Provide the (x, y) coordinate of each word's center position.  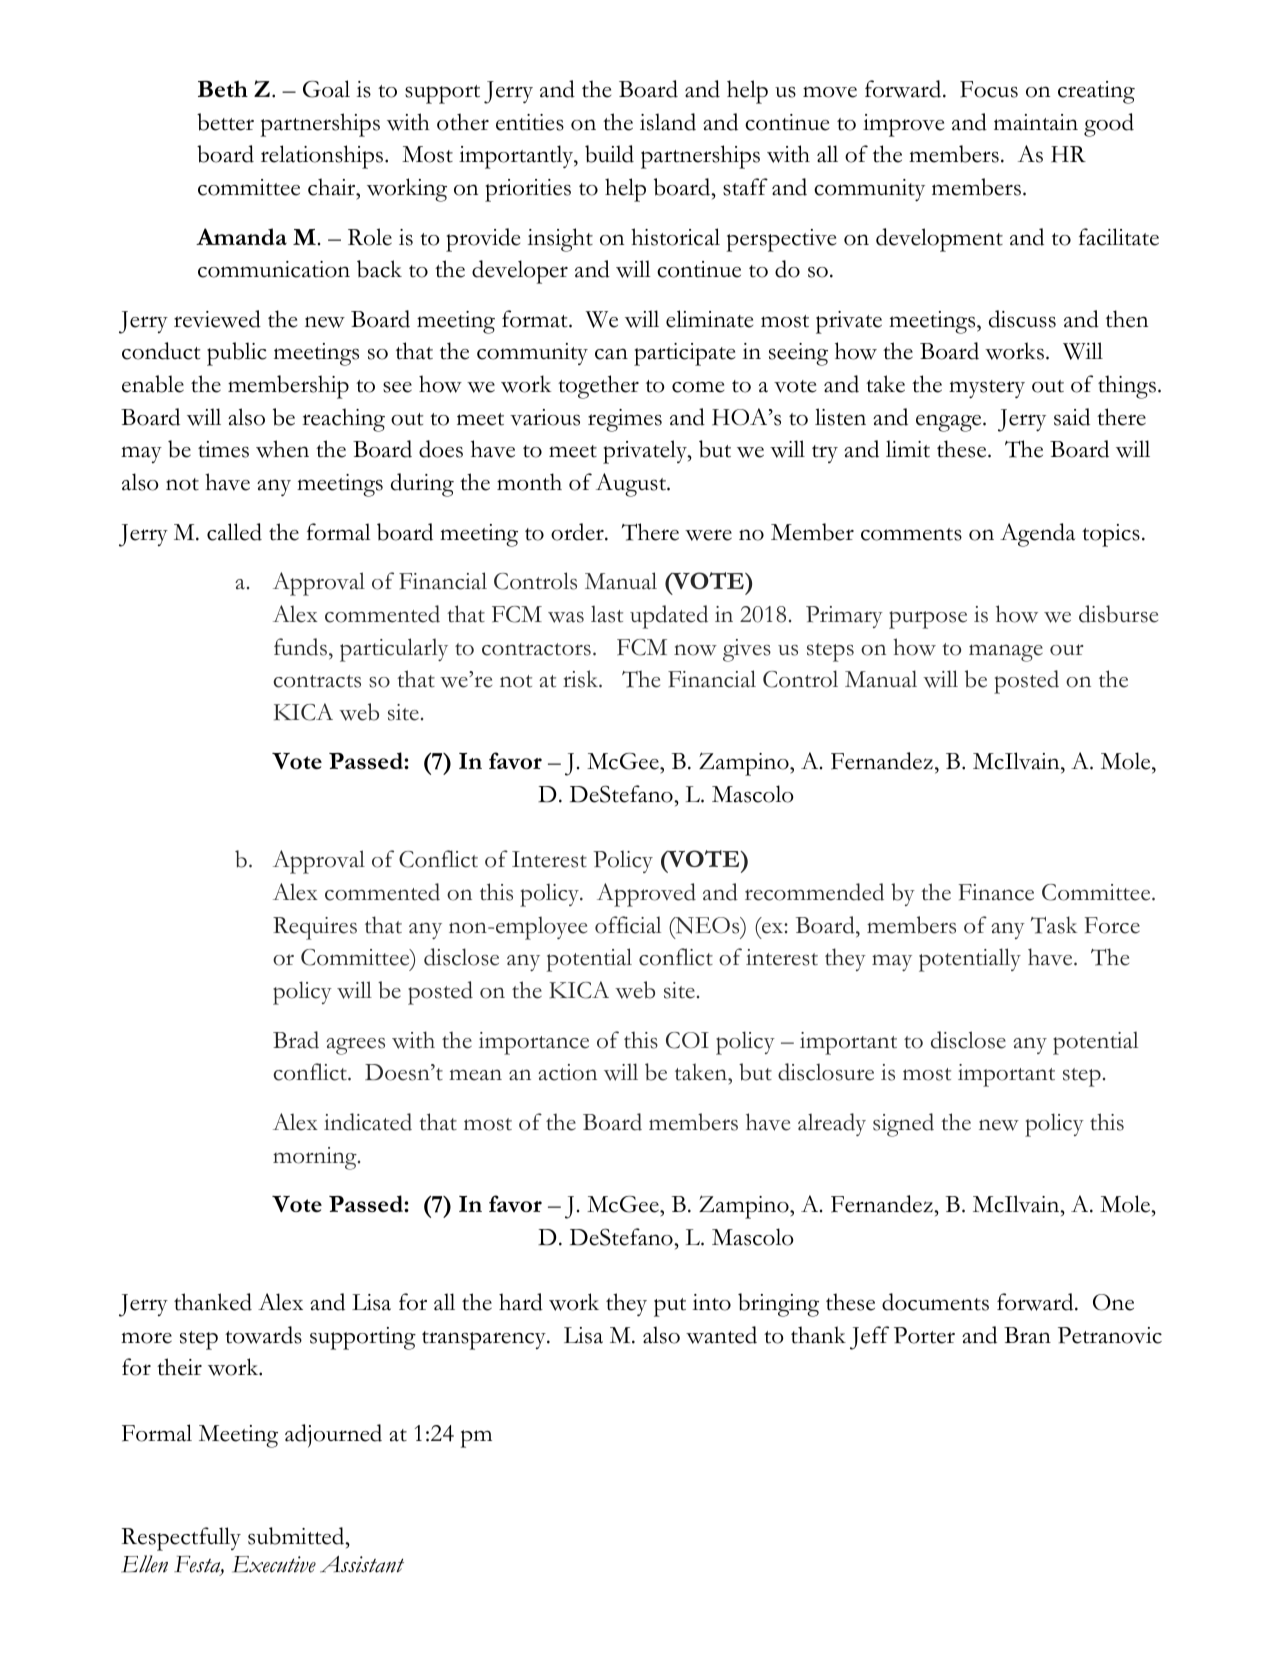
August (632, 485)
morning (316, 1158)
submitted (297, 1536)
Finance (996, 892)
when (282, 449)
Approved (646, 895)
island (668, 122)
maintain (1036, 122)
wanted (721, 1335)
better (225, 122)
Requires (315, 928)
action (567, 1072)
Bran (1027, 1335)
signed (903, 1125)
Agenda (1037, 535)
